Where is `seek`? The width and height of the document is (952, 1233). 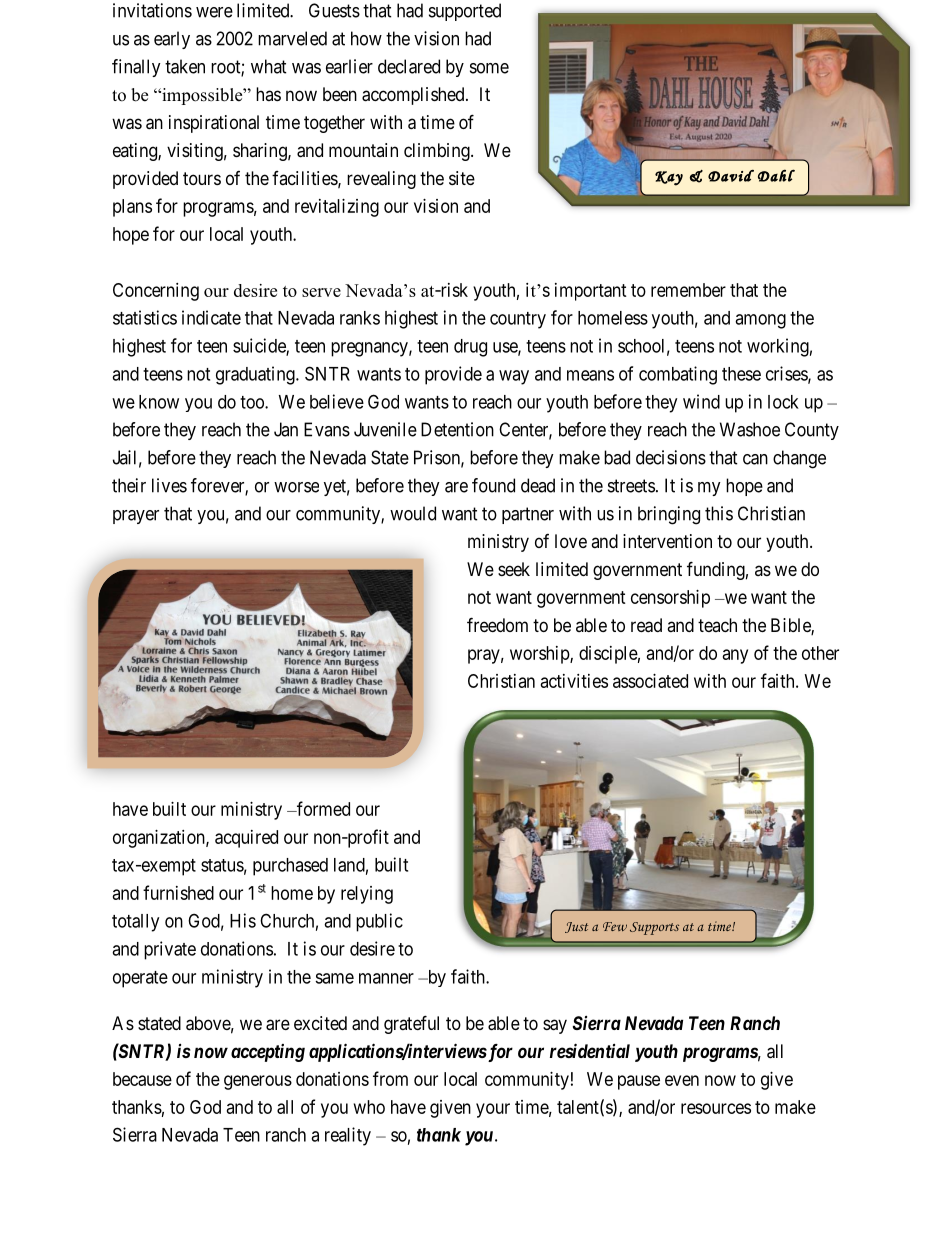
seek is located at coordinates (514, 569).
